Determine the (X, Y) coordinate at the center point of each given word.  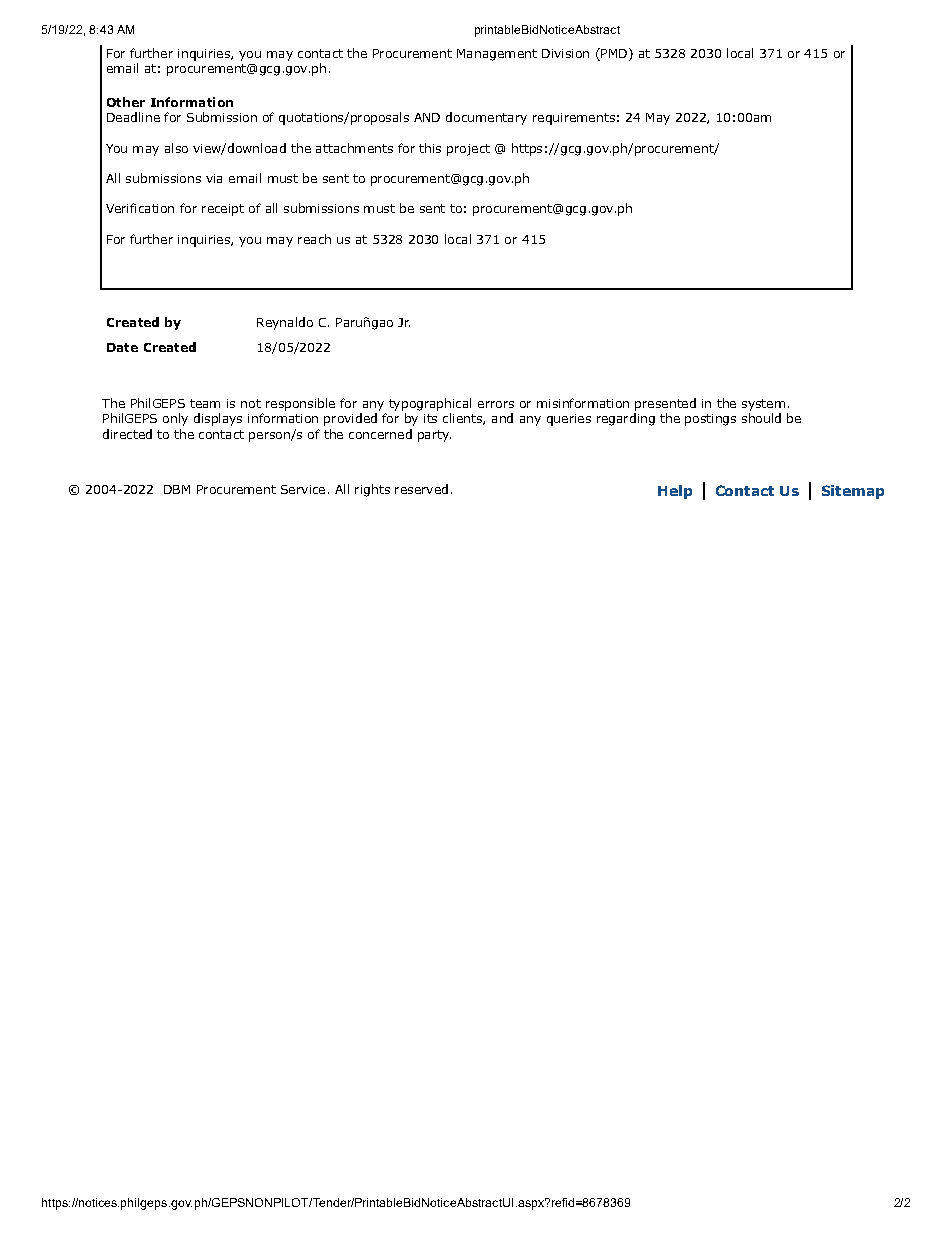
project (468, 150)
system (763, 405)
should (761, 418)
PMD (613, 53)
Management (497, 55)
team (205, 403)
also (176, 148)
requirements (574, 119)
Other (126, 102)
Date (122, 347)
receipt (223, 210)
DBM (177, 489)
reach (314, 239)
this (430, 148)
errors (496, 404)
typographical (430, 404)
